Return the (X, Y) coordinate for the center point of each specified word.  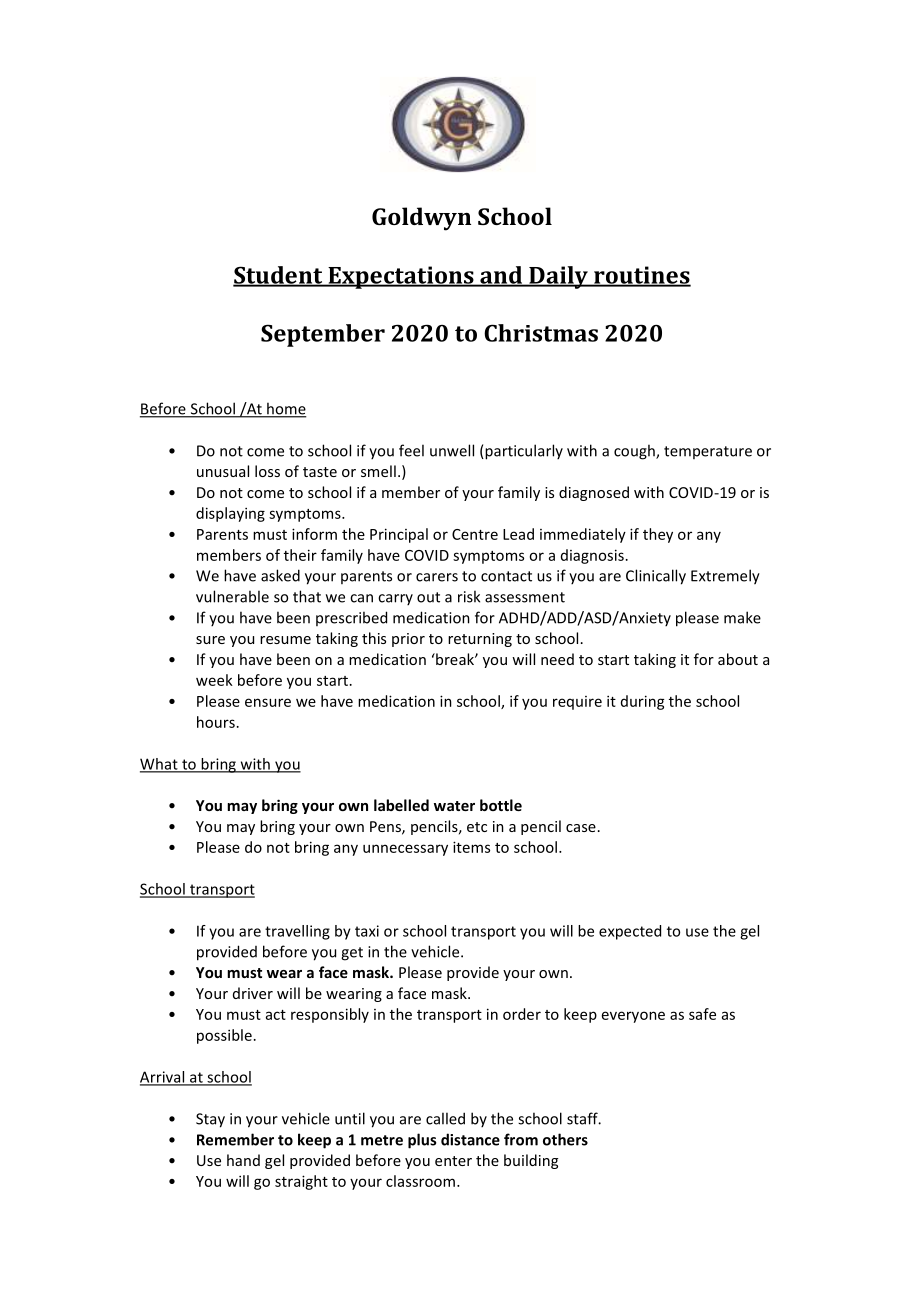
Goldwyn (421, 219)
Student (279, 276)
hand (243, 1160)
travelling (297, 932)
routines (641, 276)
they (658, 535)
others (565, 1139)
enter (453, 1161)
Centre (475, 534)
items (471, 847)
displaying (230, 514)
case (581, 828)
